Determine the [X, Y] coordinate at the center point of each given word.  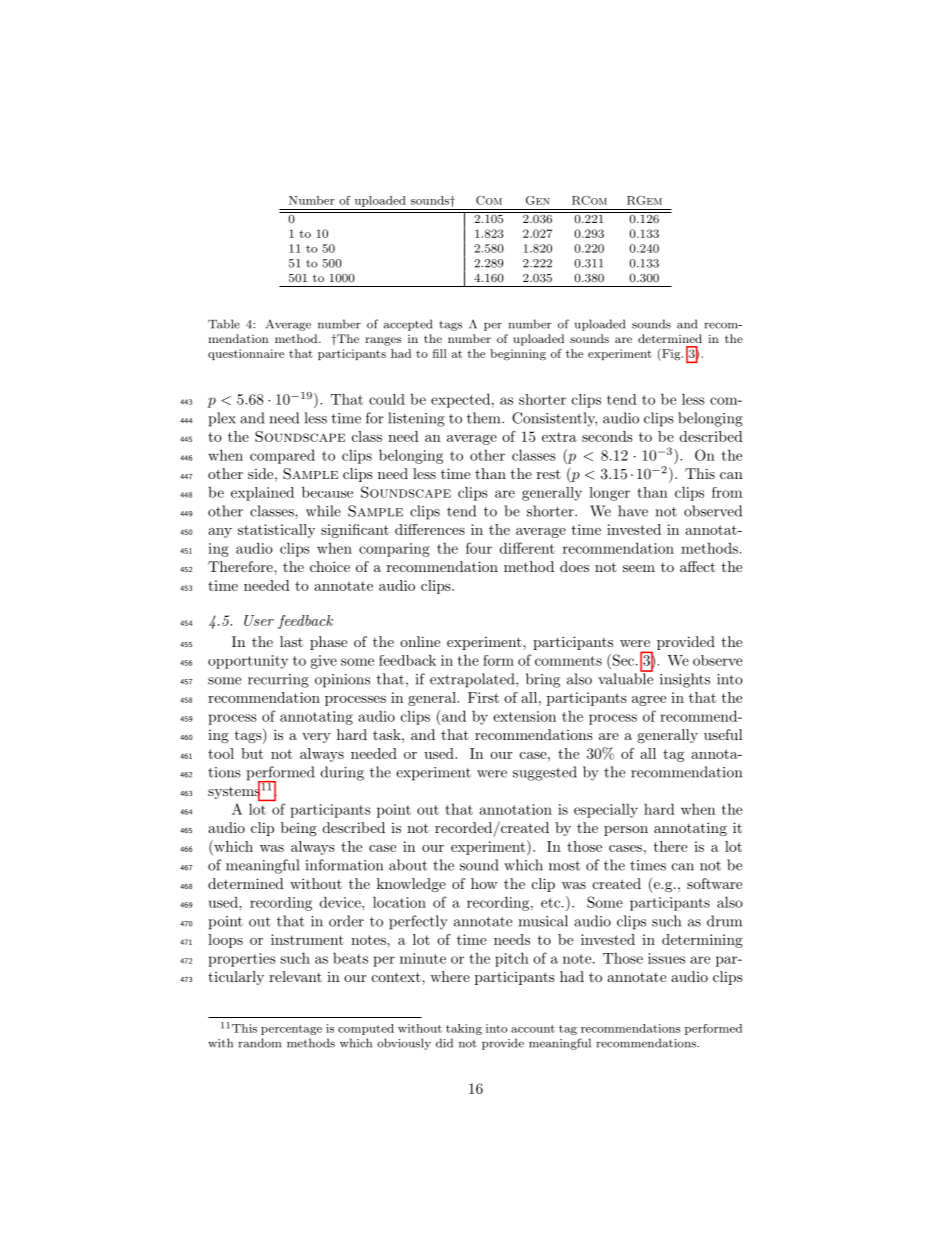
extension [524, 716]
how [484, 883]
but [252, 753]
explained [262, 494]
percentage [291, 1030]
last [291, 641]
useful [723, 734]
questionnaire [246, 354]
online [420, 641]
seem [639, 568]
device [341, 902]
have [633, 511]
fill [440, 353]
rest [549, 474]
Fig [671, 354]
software [714, 883]
